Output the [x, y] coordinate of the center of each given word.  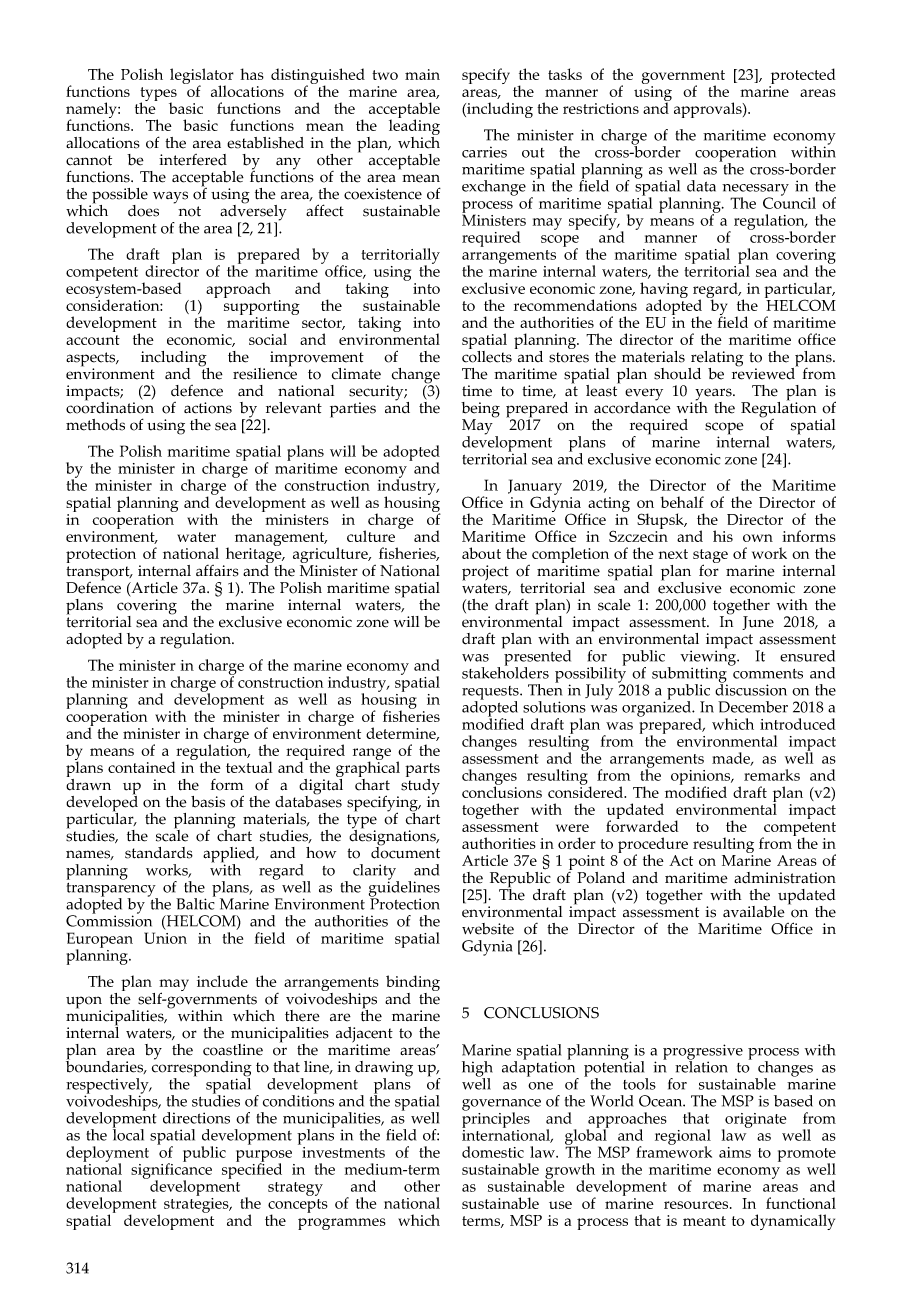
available [754, 912]
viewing [709, 658]
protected [802, 77]
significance [171, 1171]
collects [487, 355]
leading [414, 127]
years [714, 395]
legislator [202, 77]
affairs [217, 571]
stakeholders [505, 672]
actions [208, 408]
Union [165, 938]
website [488, 929]
